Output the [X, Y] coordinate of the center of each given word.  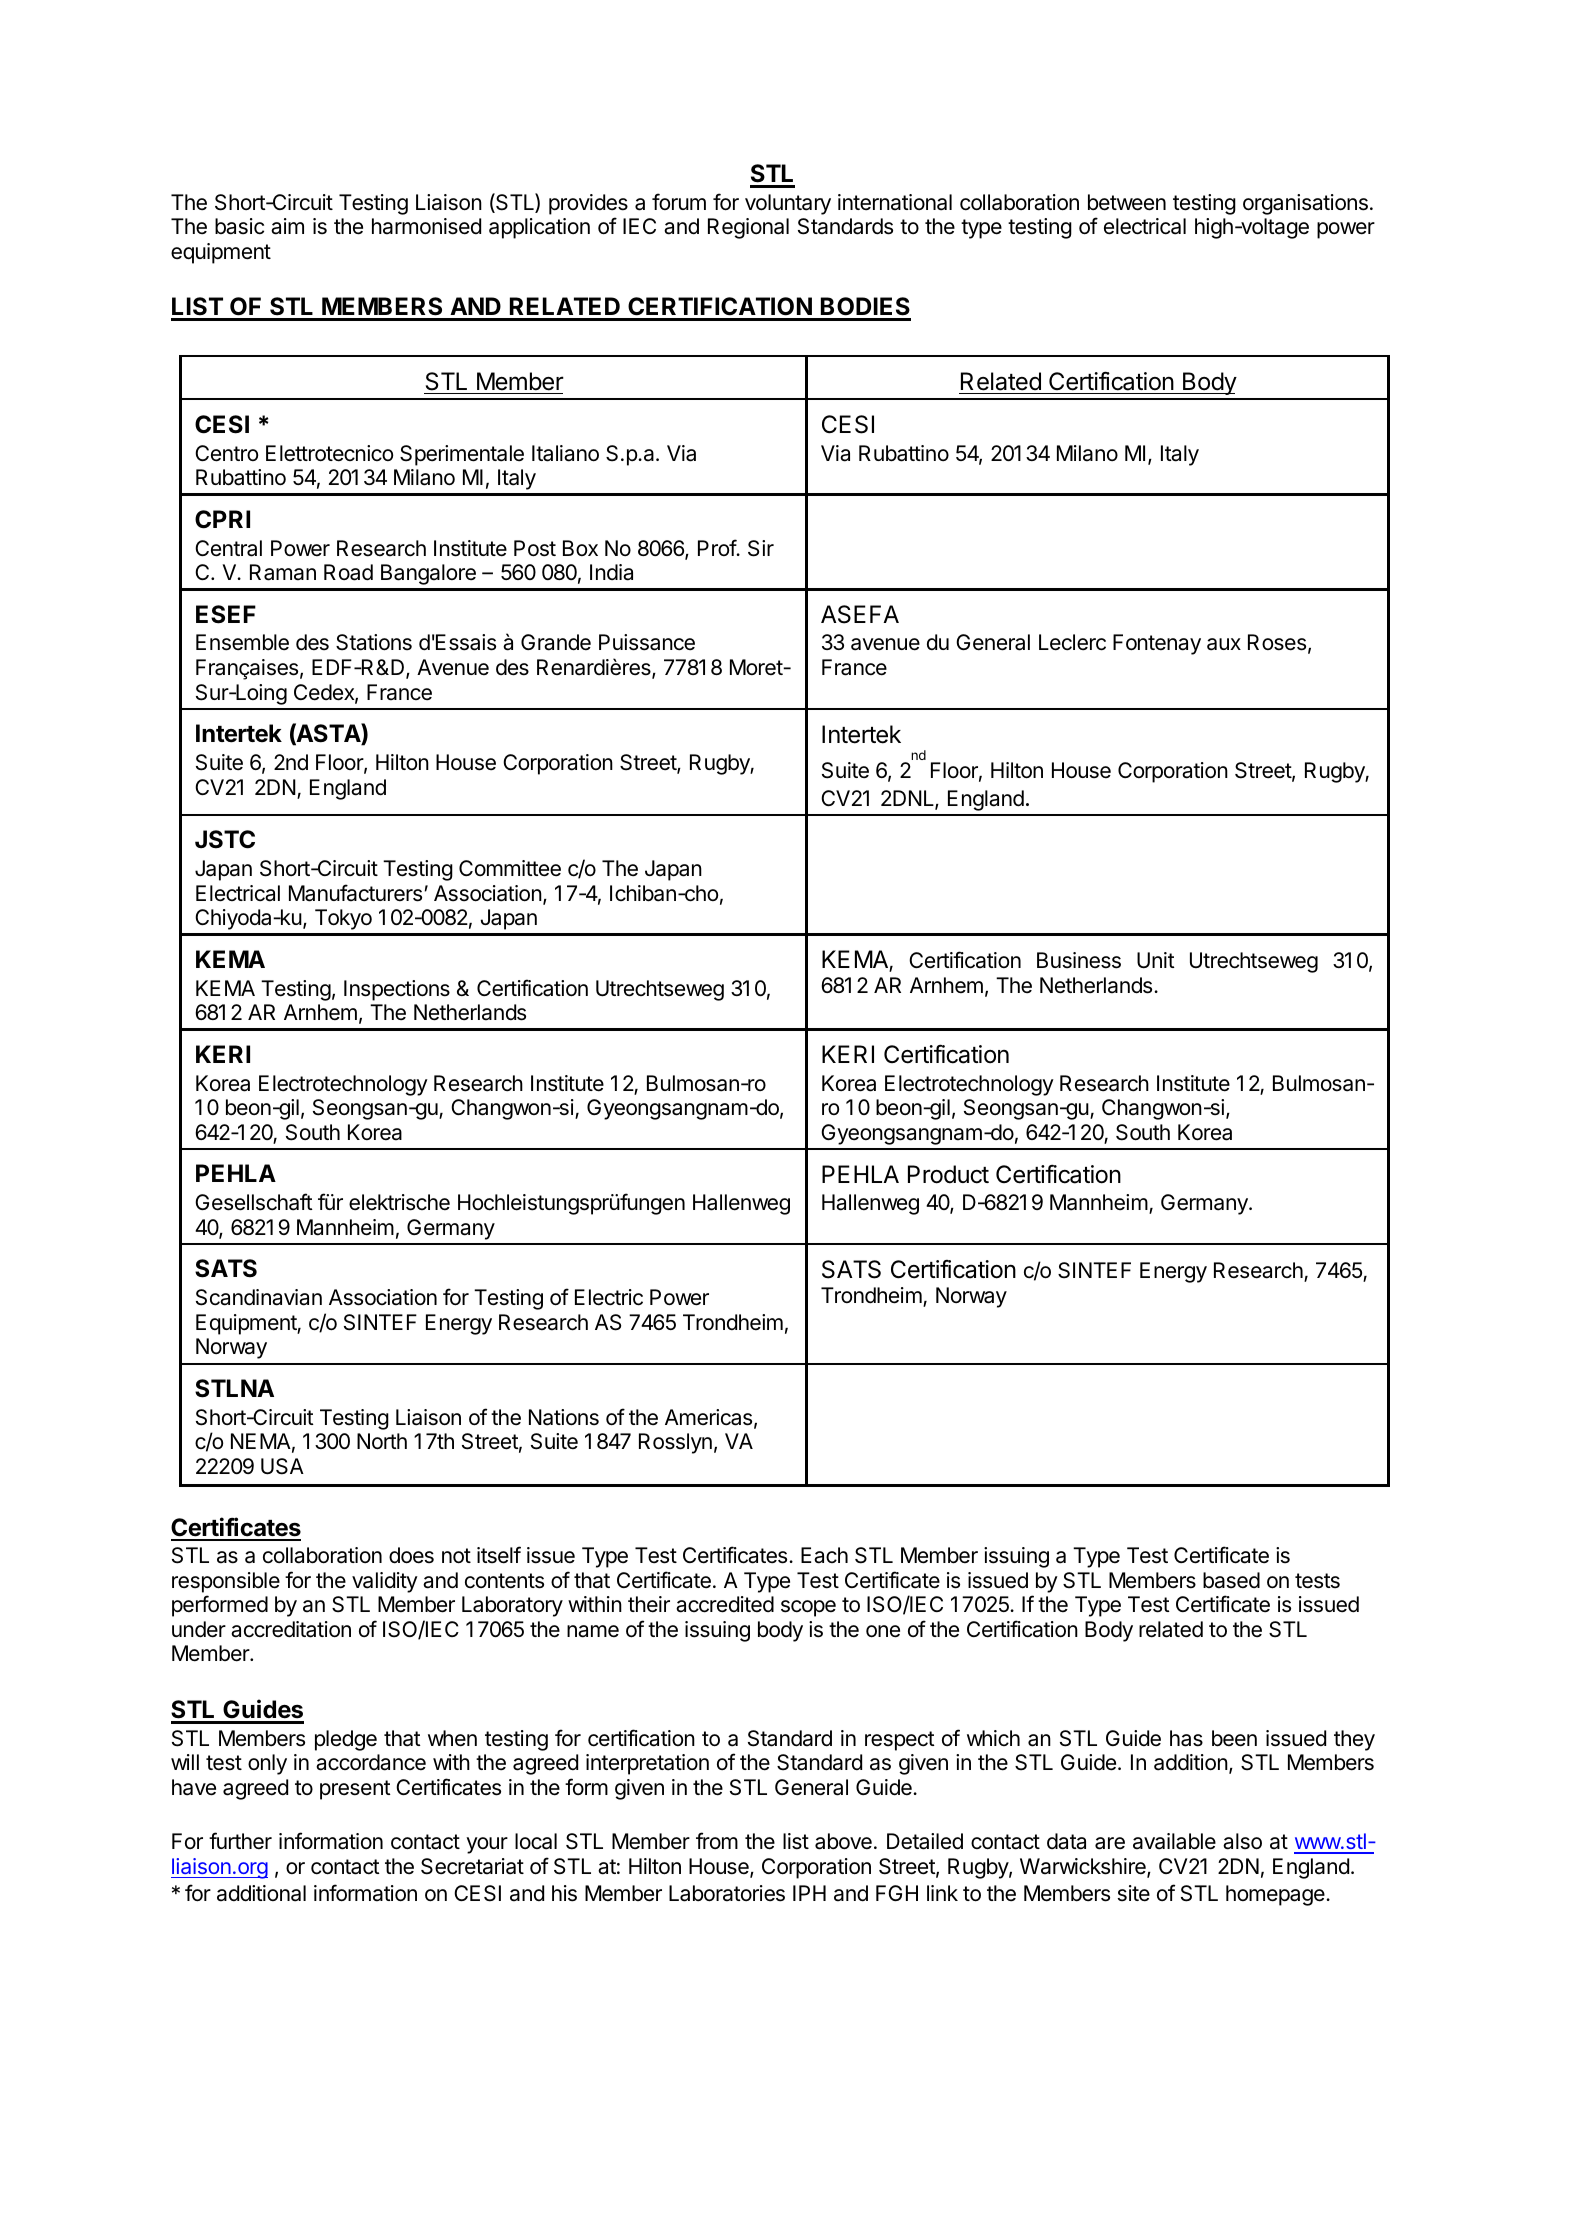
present [355, 1790]
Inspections [397, 990]
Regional [748, 228]
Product [948, 1174]
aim [287, 226]
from [717, 1840]
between [1127, 202]
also [1242, 1841]
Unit [1156, 960]
